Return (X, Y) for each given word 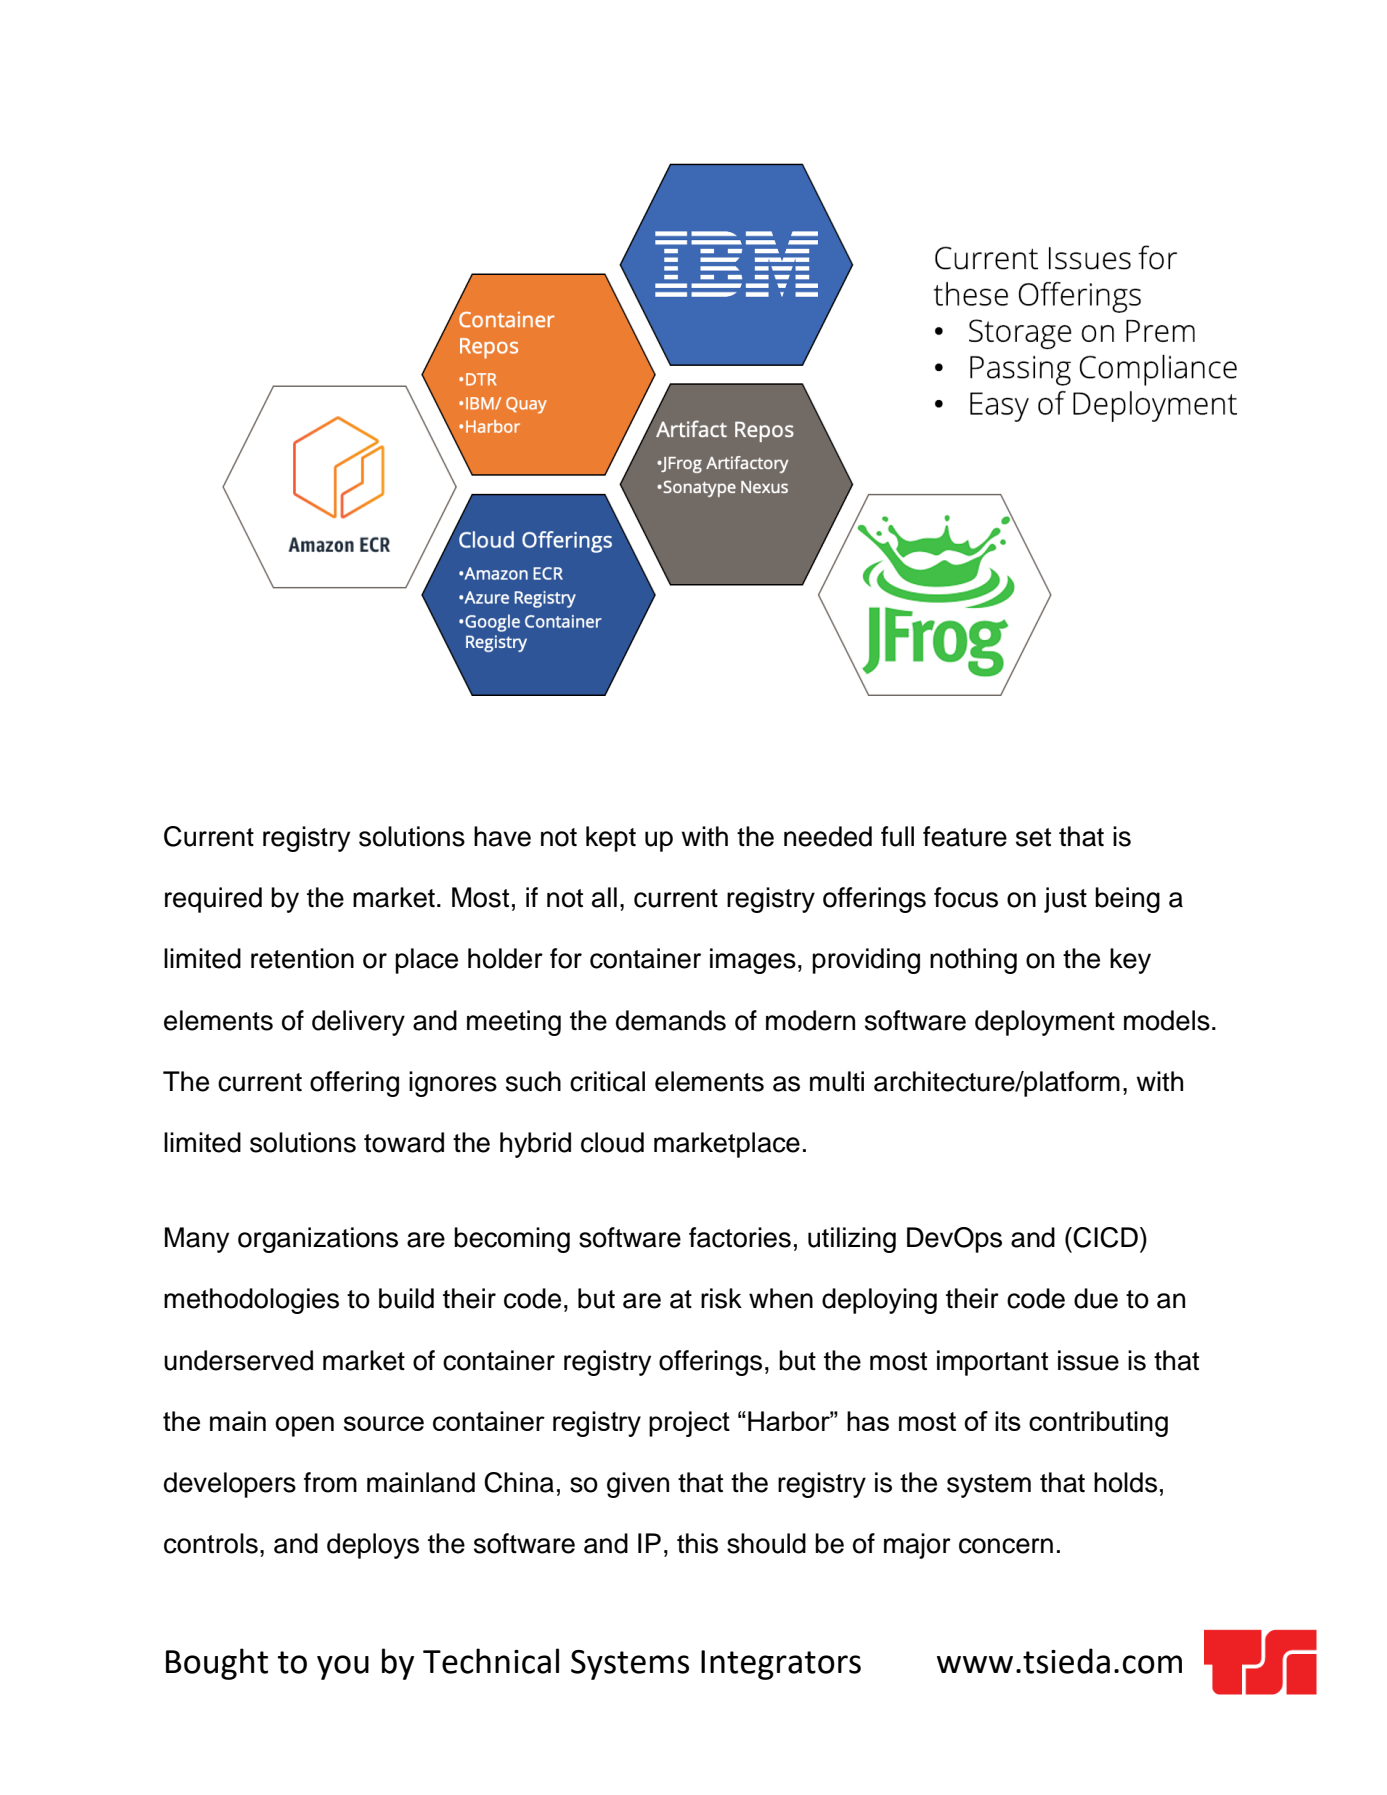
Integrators (781, 1665)
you (343, 1667)
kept (611, 839)
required (213, 900)
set (1033, 837)
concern (1006, 1546)
